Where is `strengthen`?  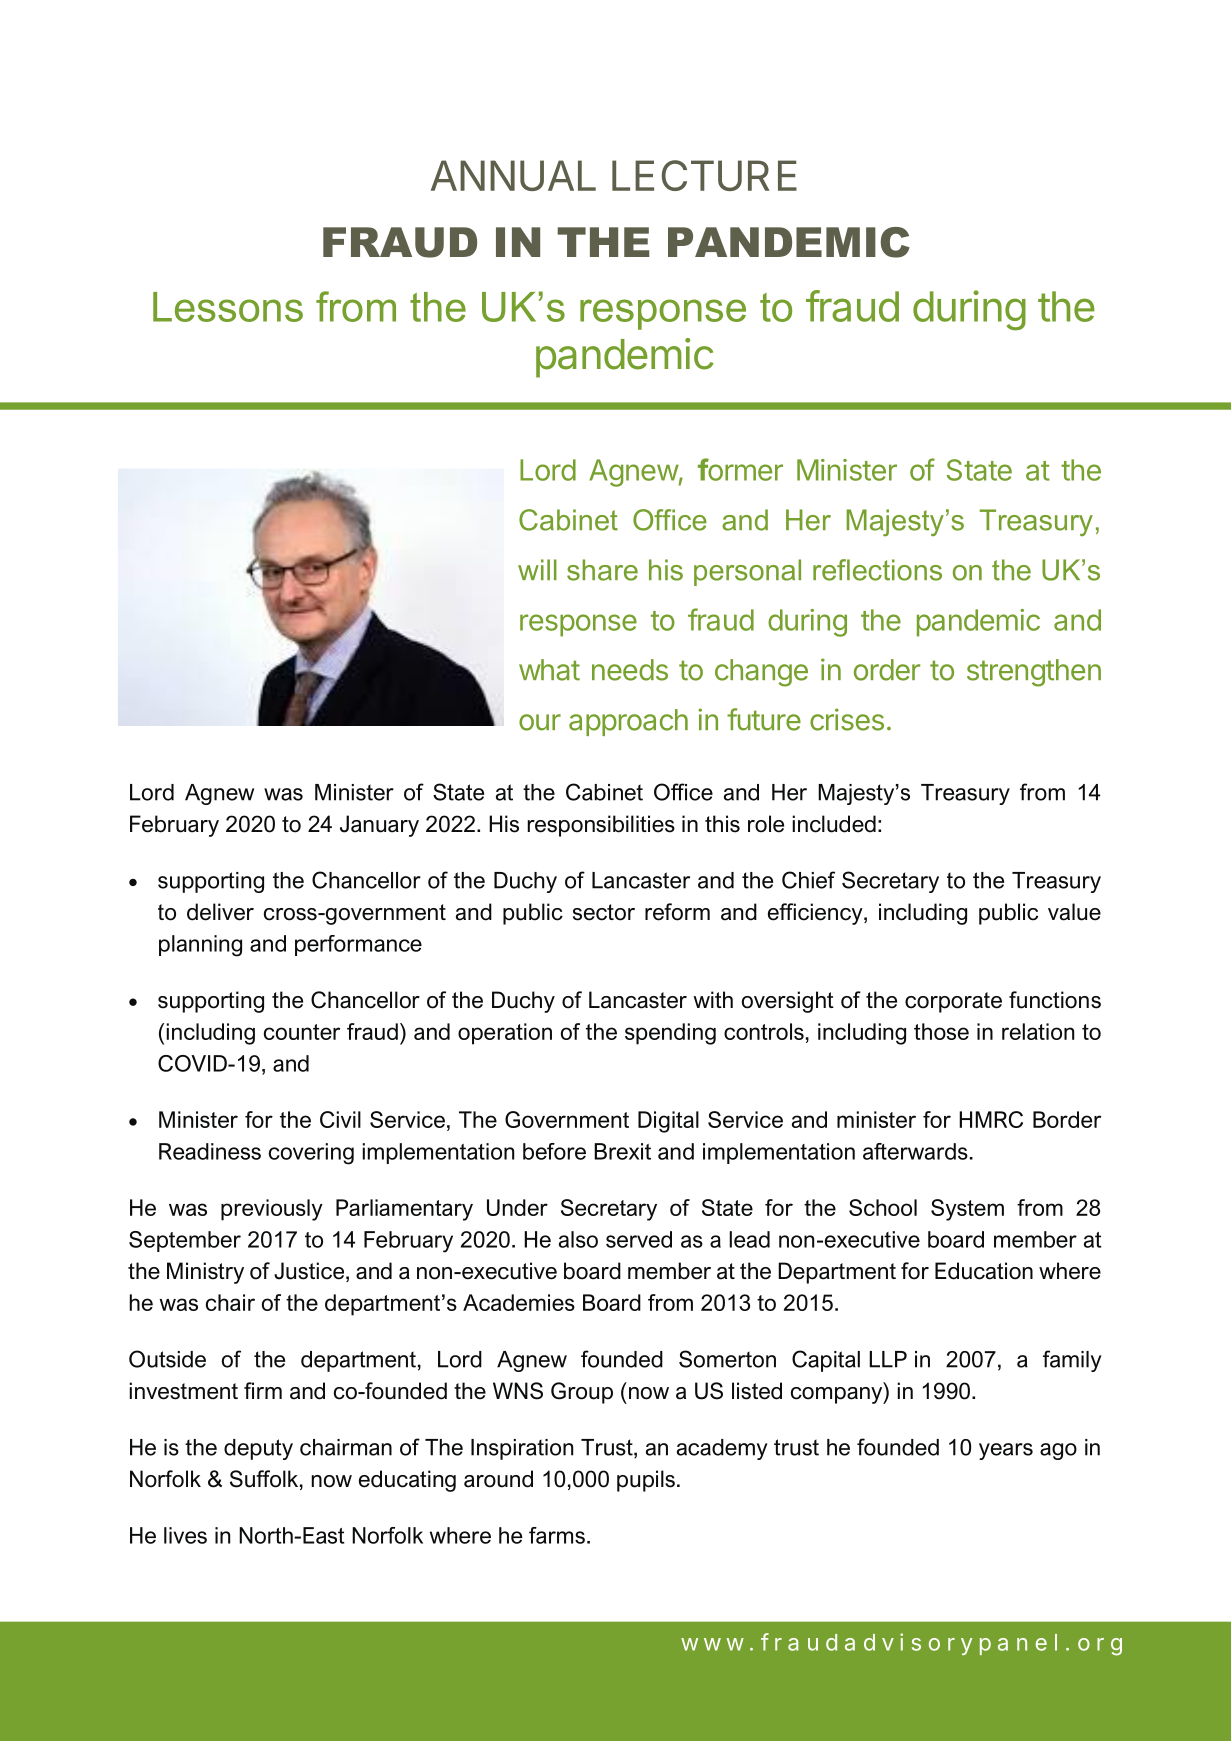
strengthen is located at coordinates (1034, 673).
